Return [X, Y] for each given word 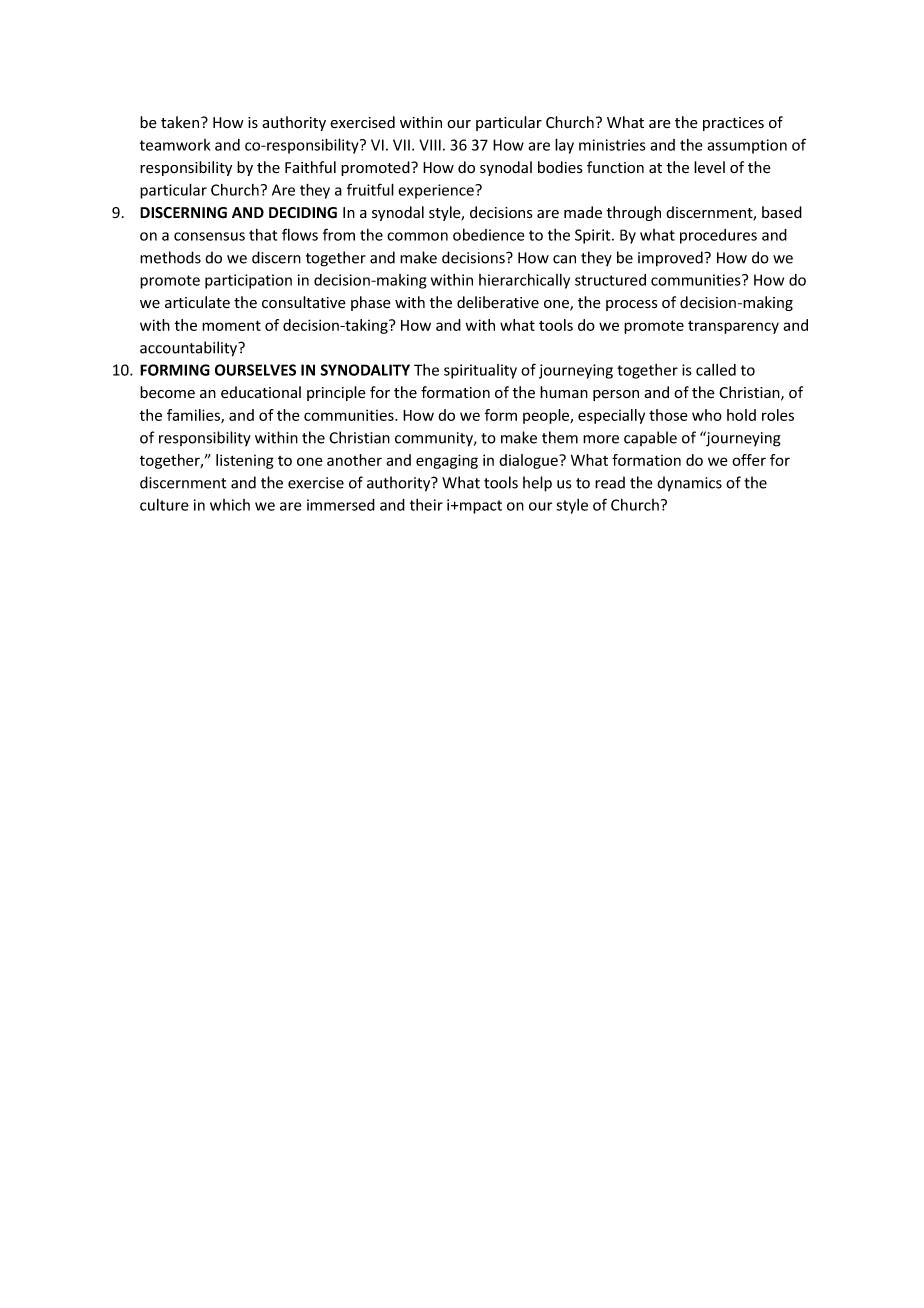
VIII [430, 145]
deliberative [498, 302]
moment [231, 325]
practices [733, 124]
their [426, 505]
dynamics [689, 484]
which [230, 505]
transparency [733, 327]
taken [181, 122]
